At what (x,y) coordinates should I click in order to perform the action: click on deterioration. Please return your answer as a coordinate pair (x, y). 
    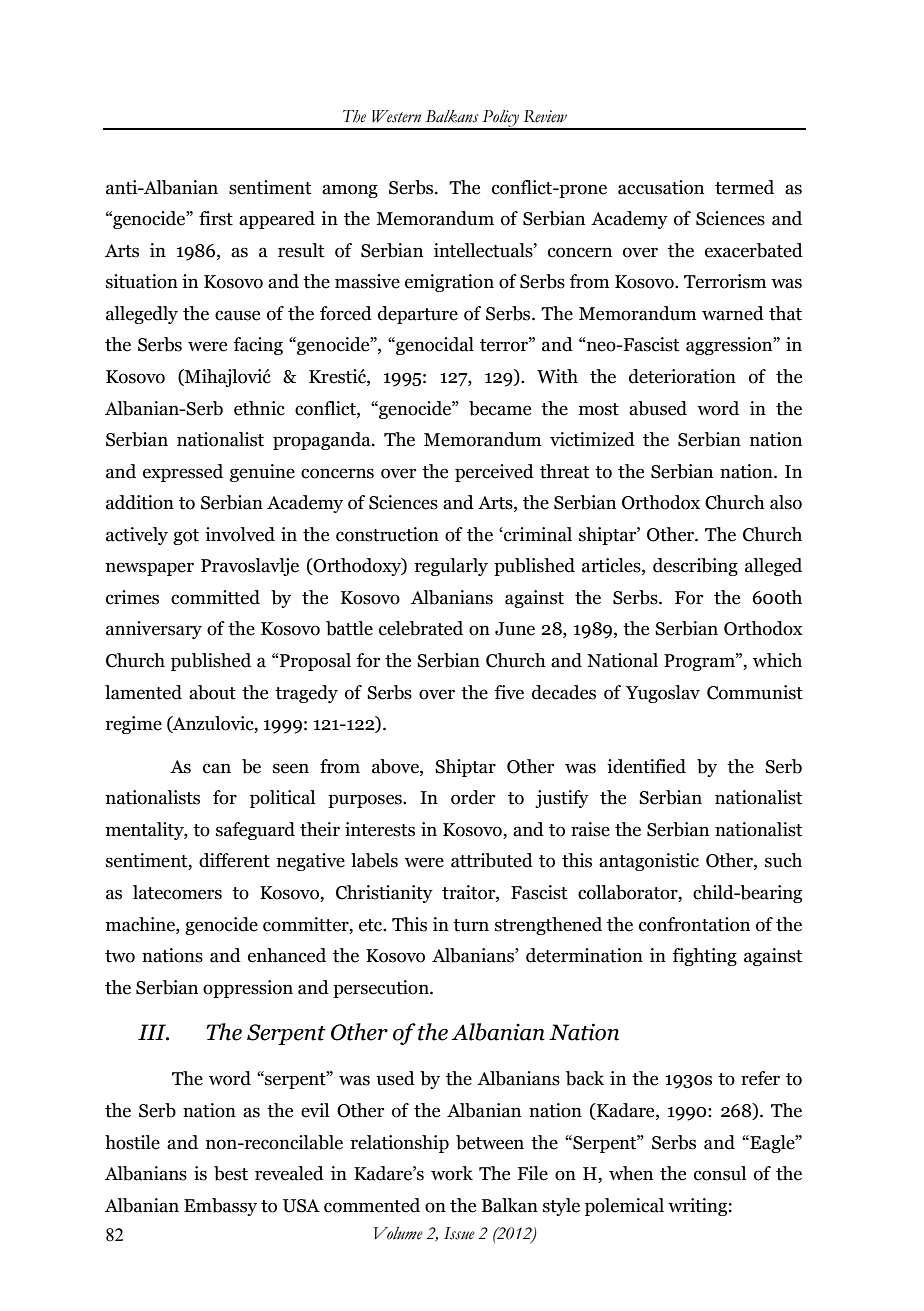
    Looking at the image, I should click on (682, 376).
